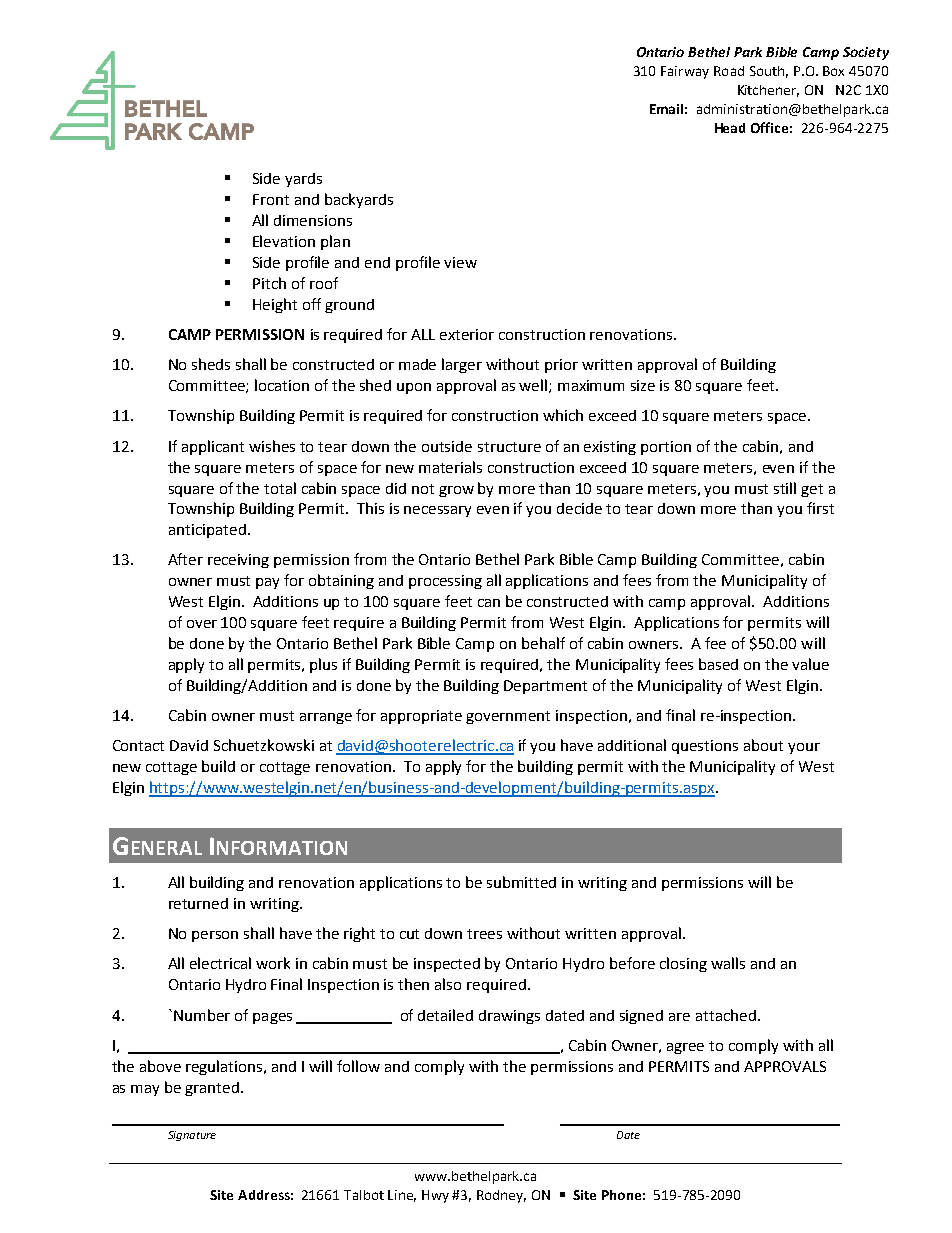 This image has height=1233, width=952. What do you see at coordinates (685, 1048) in the image?
I see `agree` at bounding box center [685, 1048].
